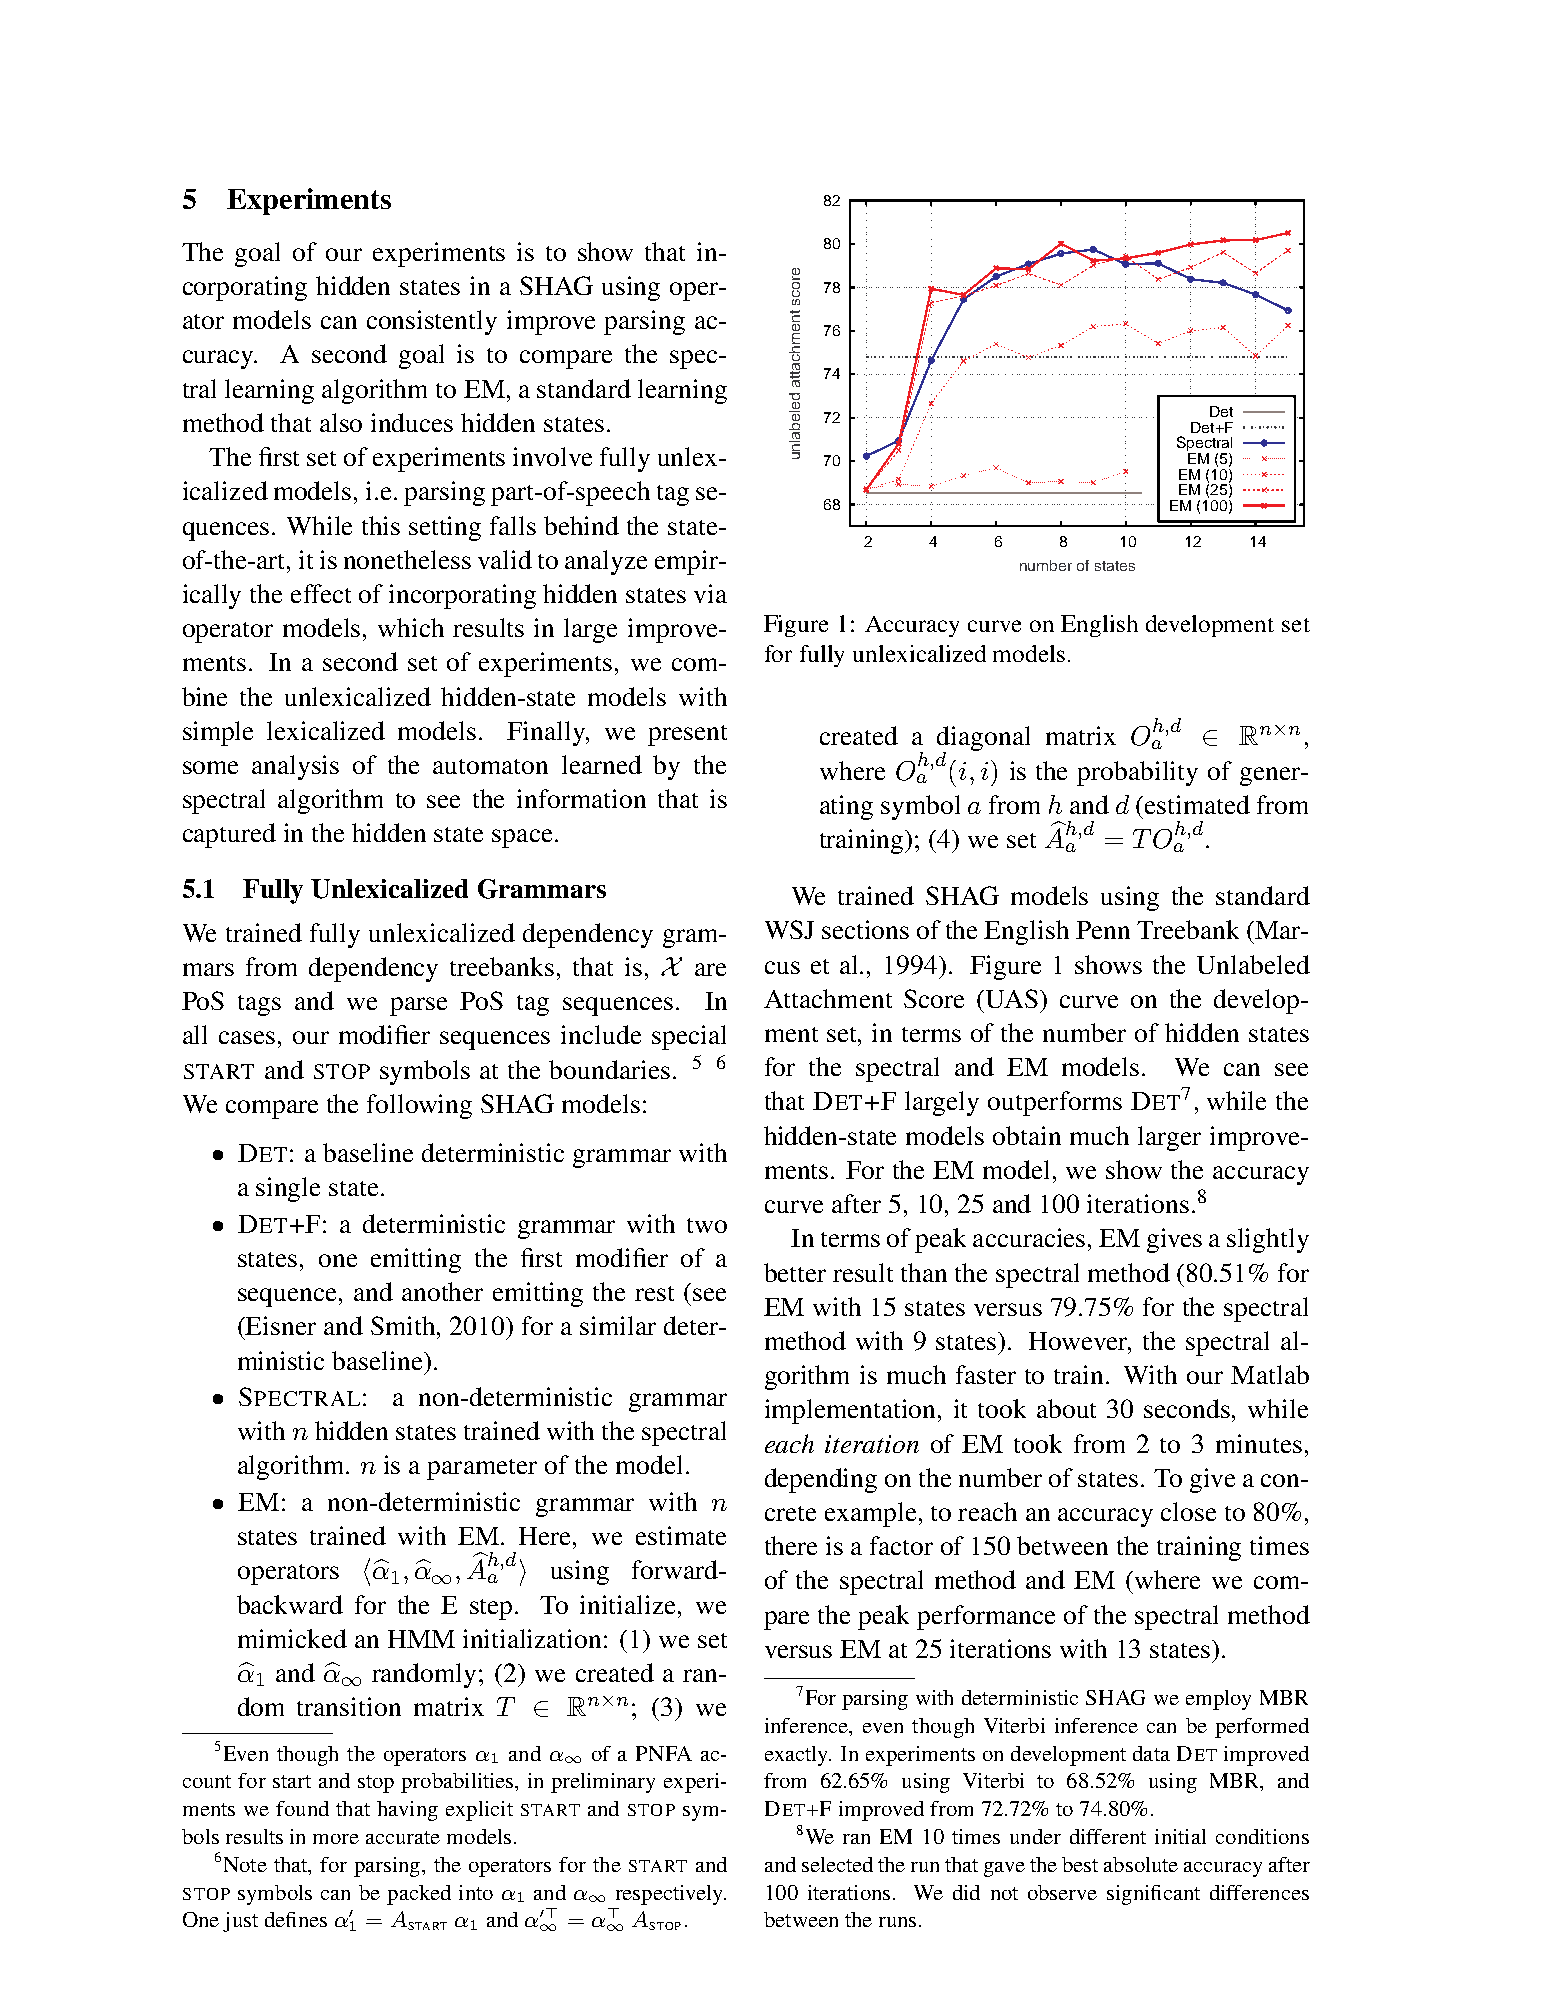 The height and width of the page is (2000, 1546). I want to click on involve, so click(552, 456).
